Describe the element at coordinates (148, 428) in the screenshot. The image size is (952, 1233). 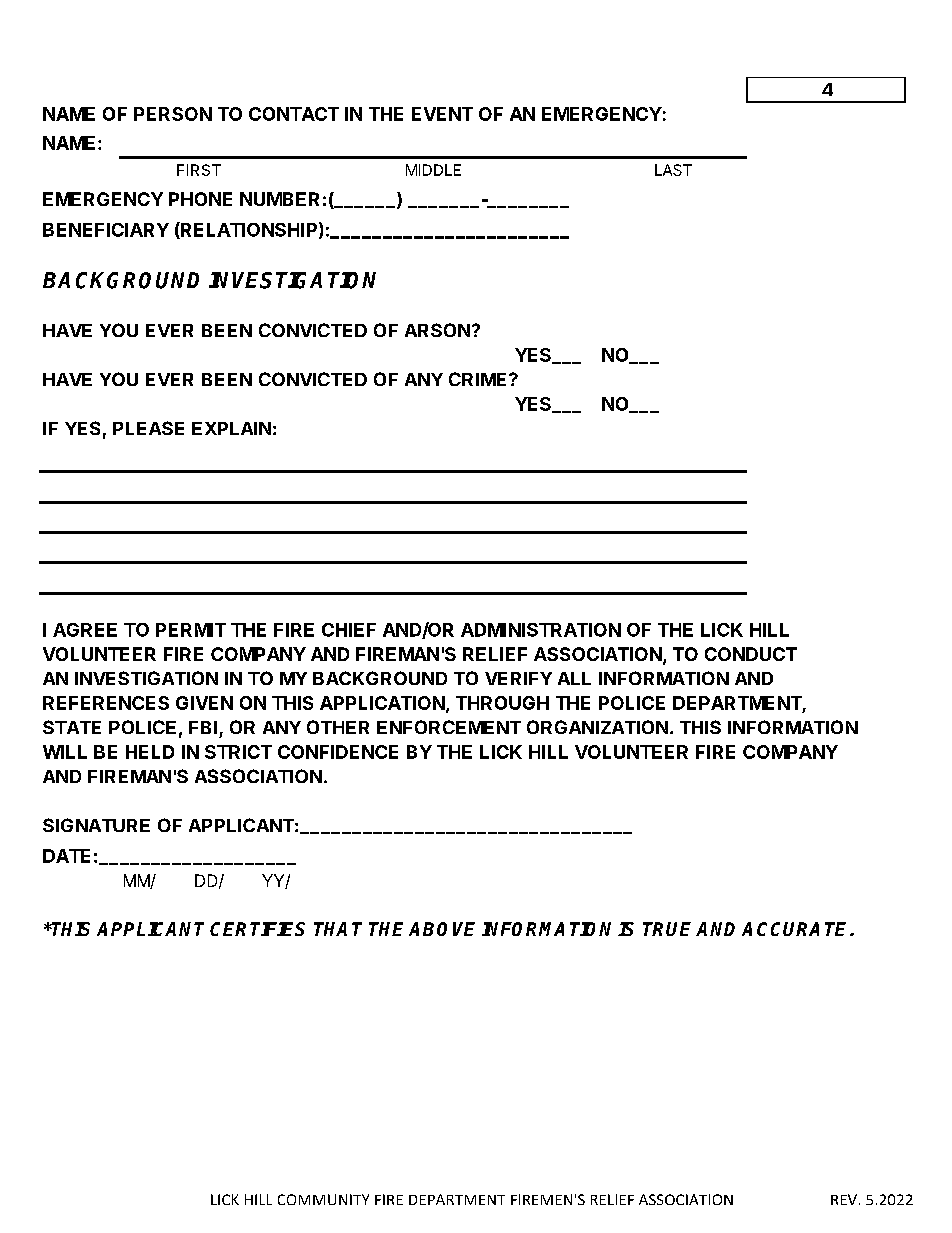
I see `PLEASE` at that location.
